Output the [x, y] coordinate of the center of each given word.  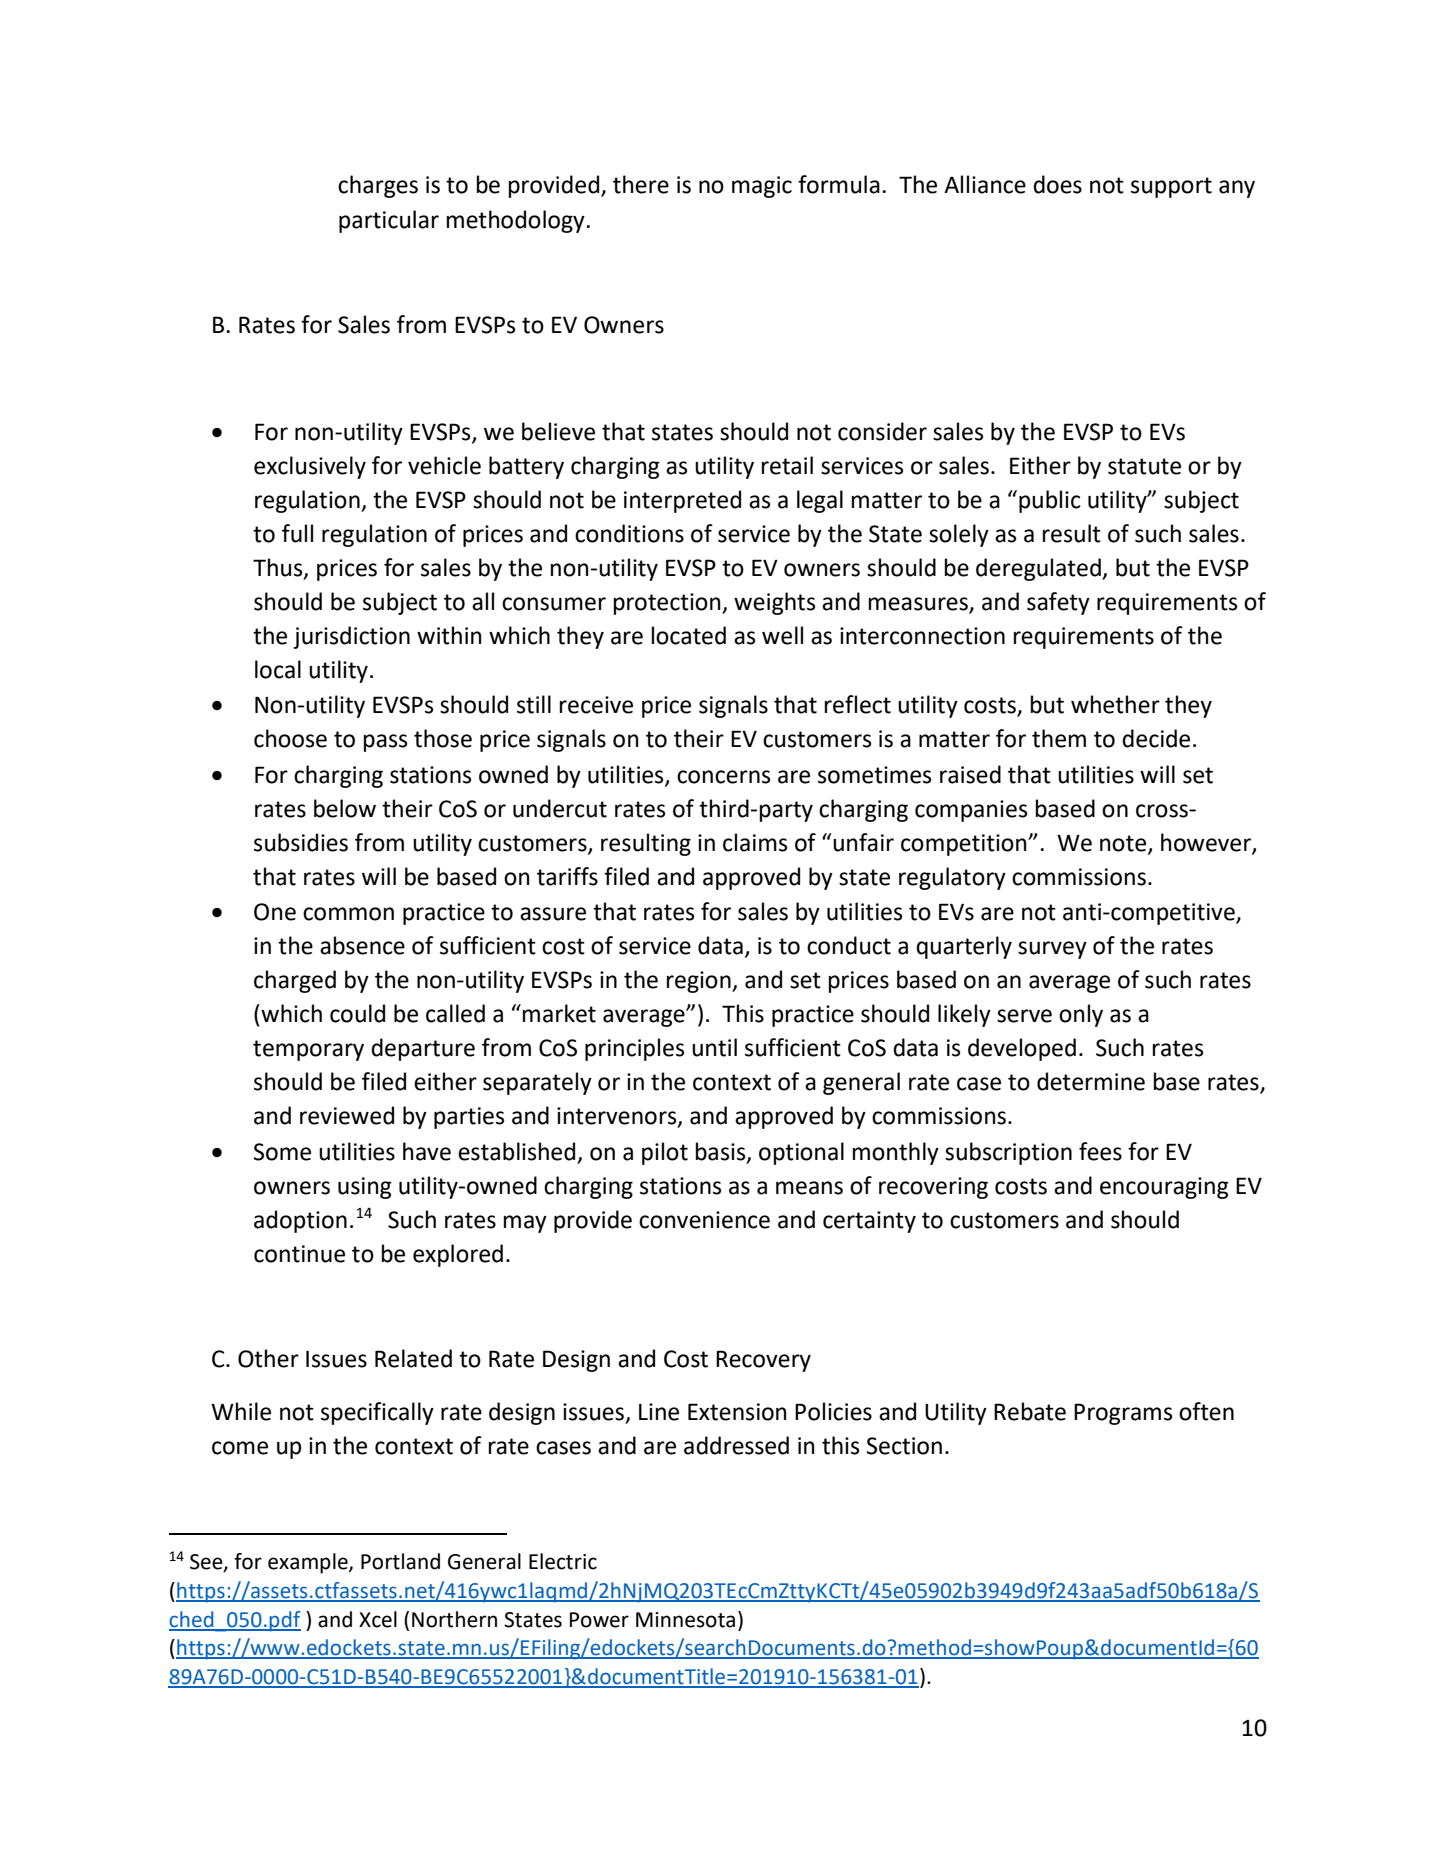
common [348, 914]
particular [389, 221]
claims [755, 842]
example [309, 1563]
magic [762, 187]
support [1171, 187]
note [1124, 844]
